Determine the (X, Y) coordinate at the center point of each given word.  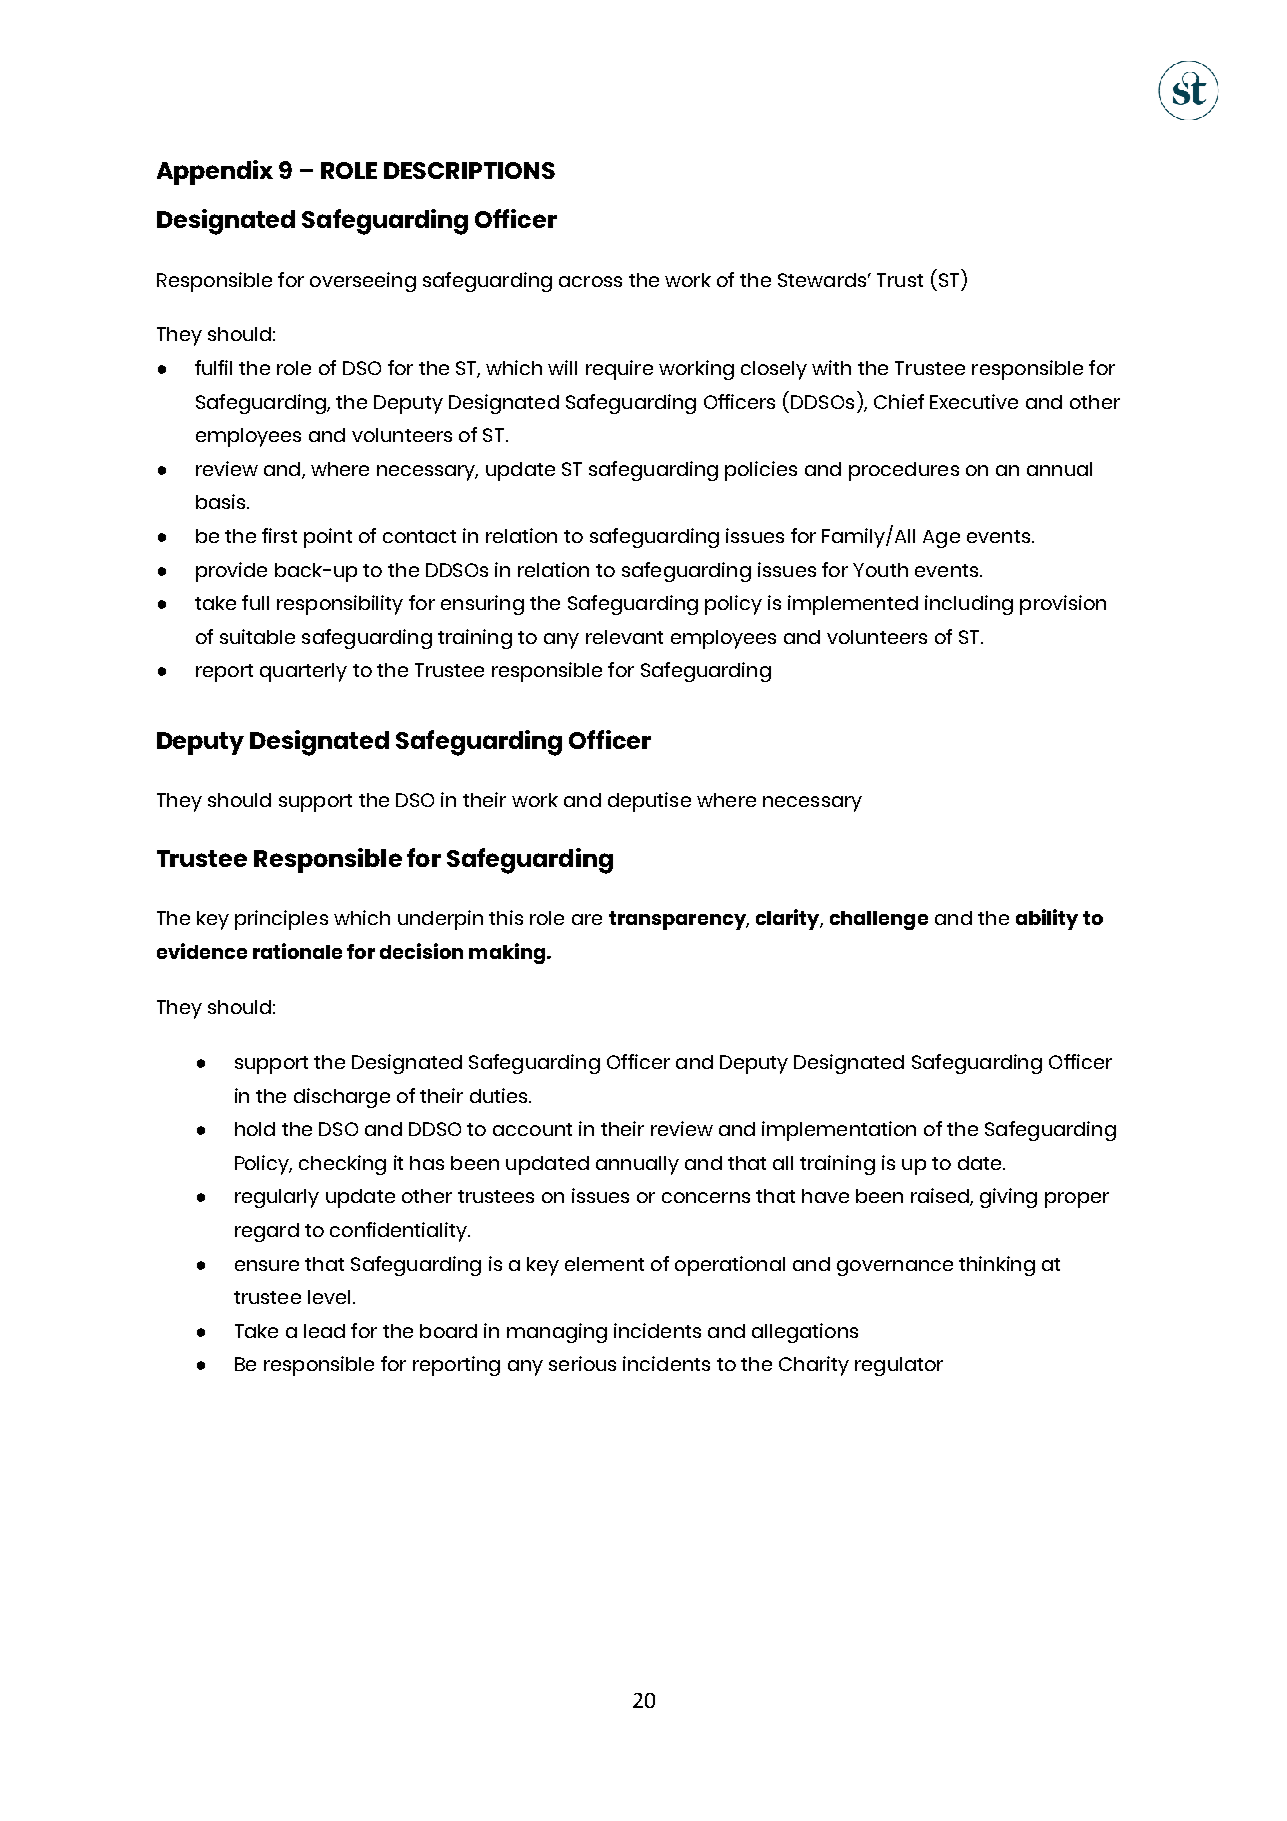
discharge (342, 1098)
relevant (624, 637)
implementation (839, 1131)
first (279, 535)
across (590, 281)
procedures (904, 471)
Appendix (215, 172)
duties (500, 1095)
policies (761, 471)
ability (1047, 919)
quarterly (303, 672)
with (831, 367)
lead (324, 1331)
